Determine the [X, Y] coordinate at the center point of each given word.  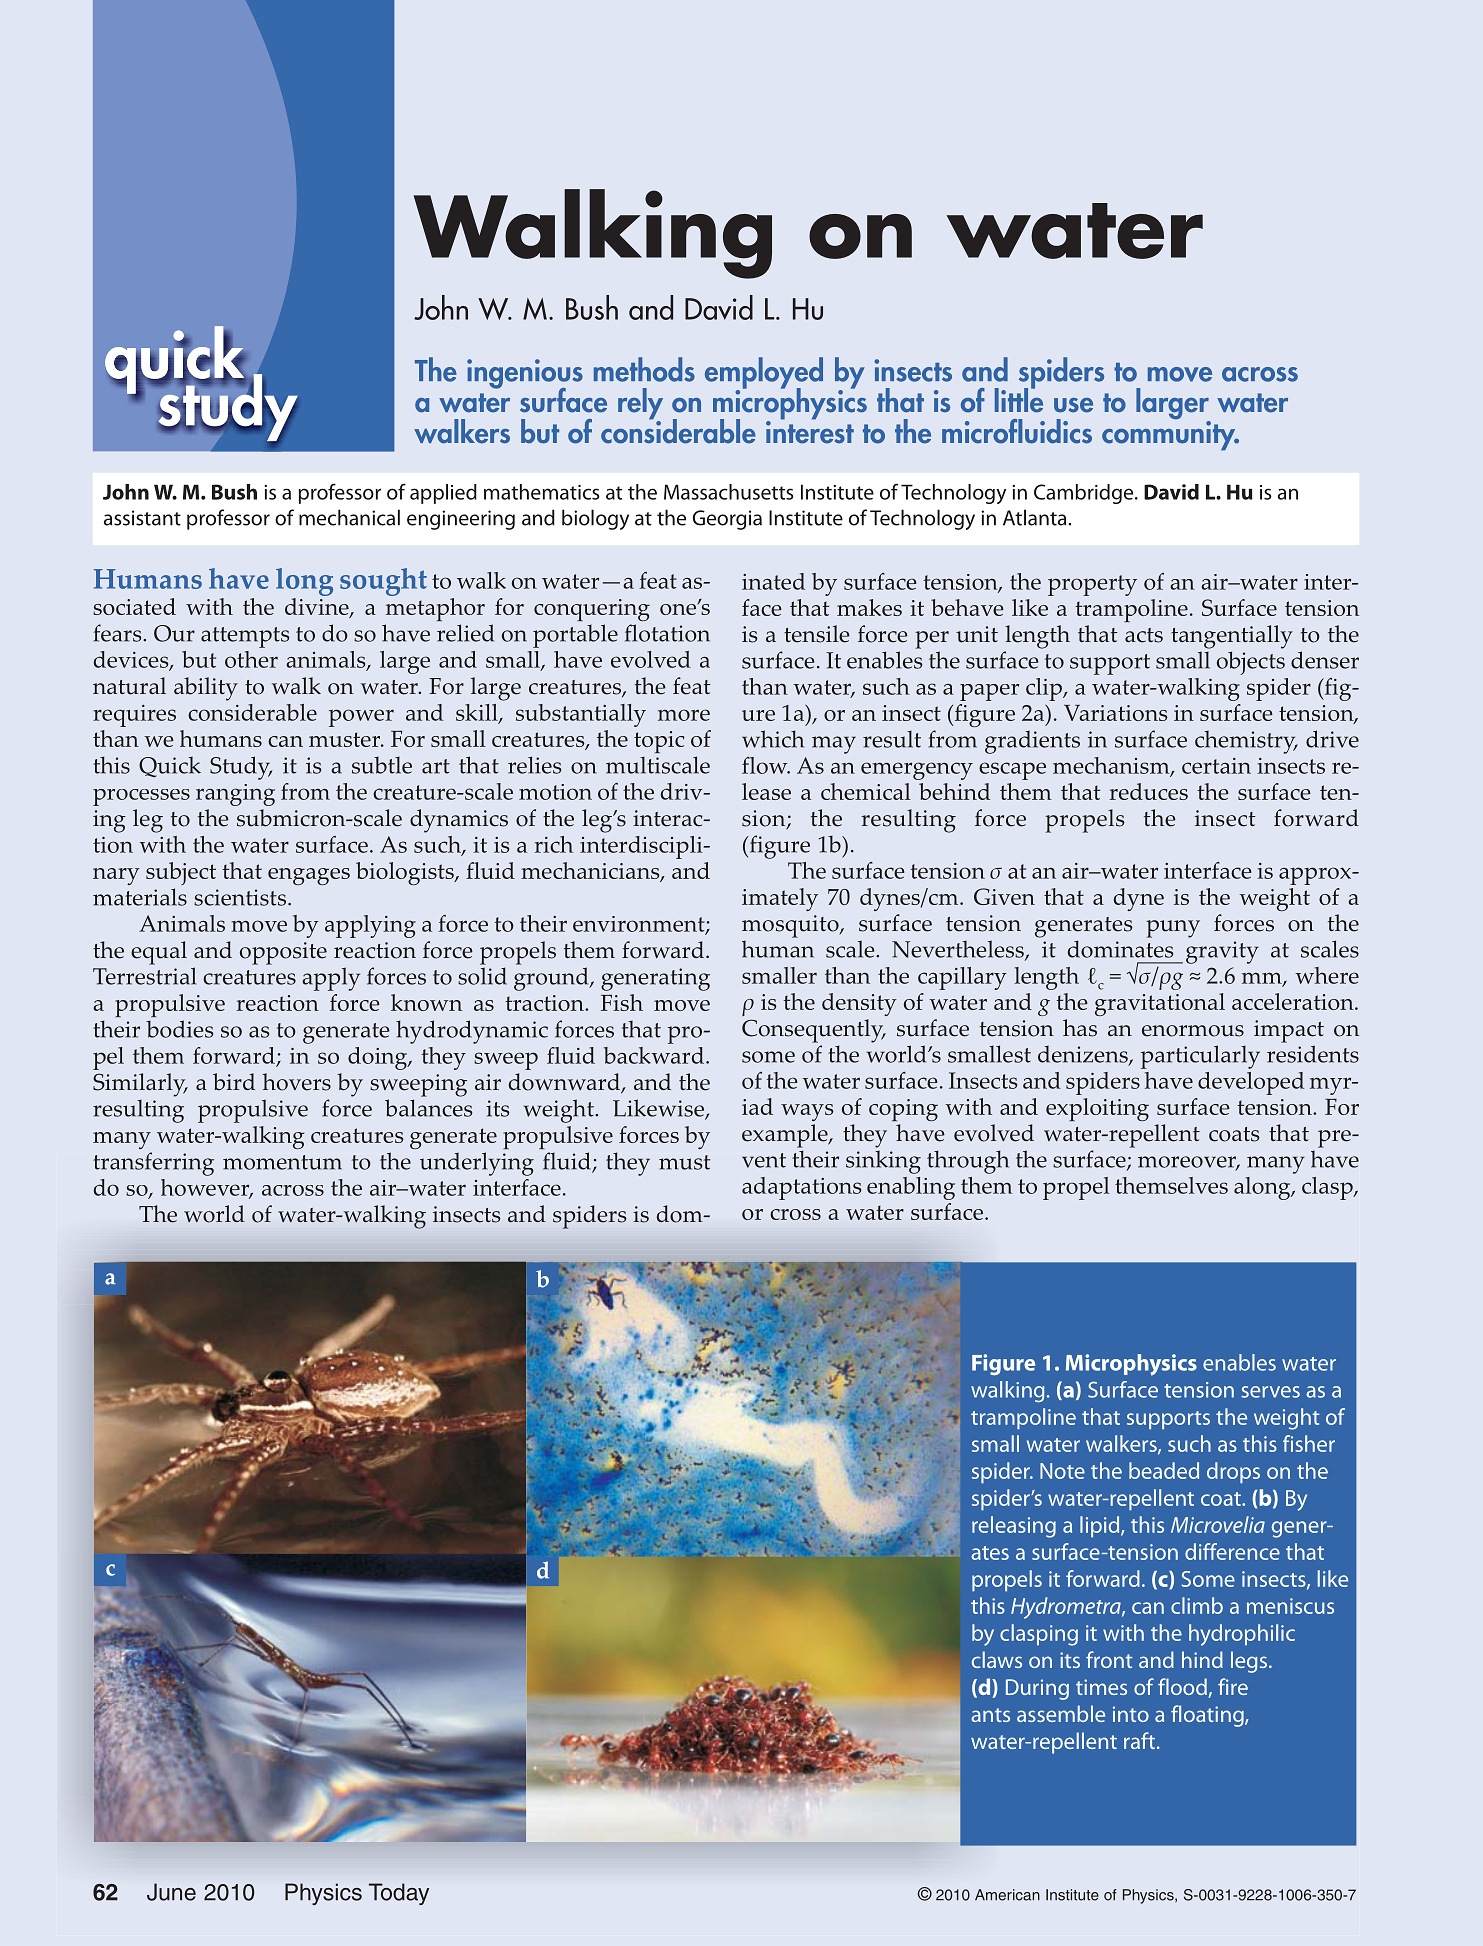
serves [1270, 1392]
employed [764, 374]
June [171, 1892]
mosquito [791, 926]
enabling [911, 1188]
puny [1173, 929]
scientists [240, 897]
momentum [282, 1162]
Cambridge [1085, 494]
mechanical [349, 517]
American [1007, 1895]
